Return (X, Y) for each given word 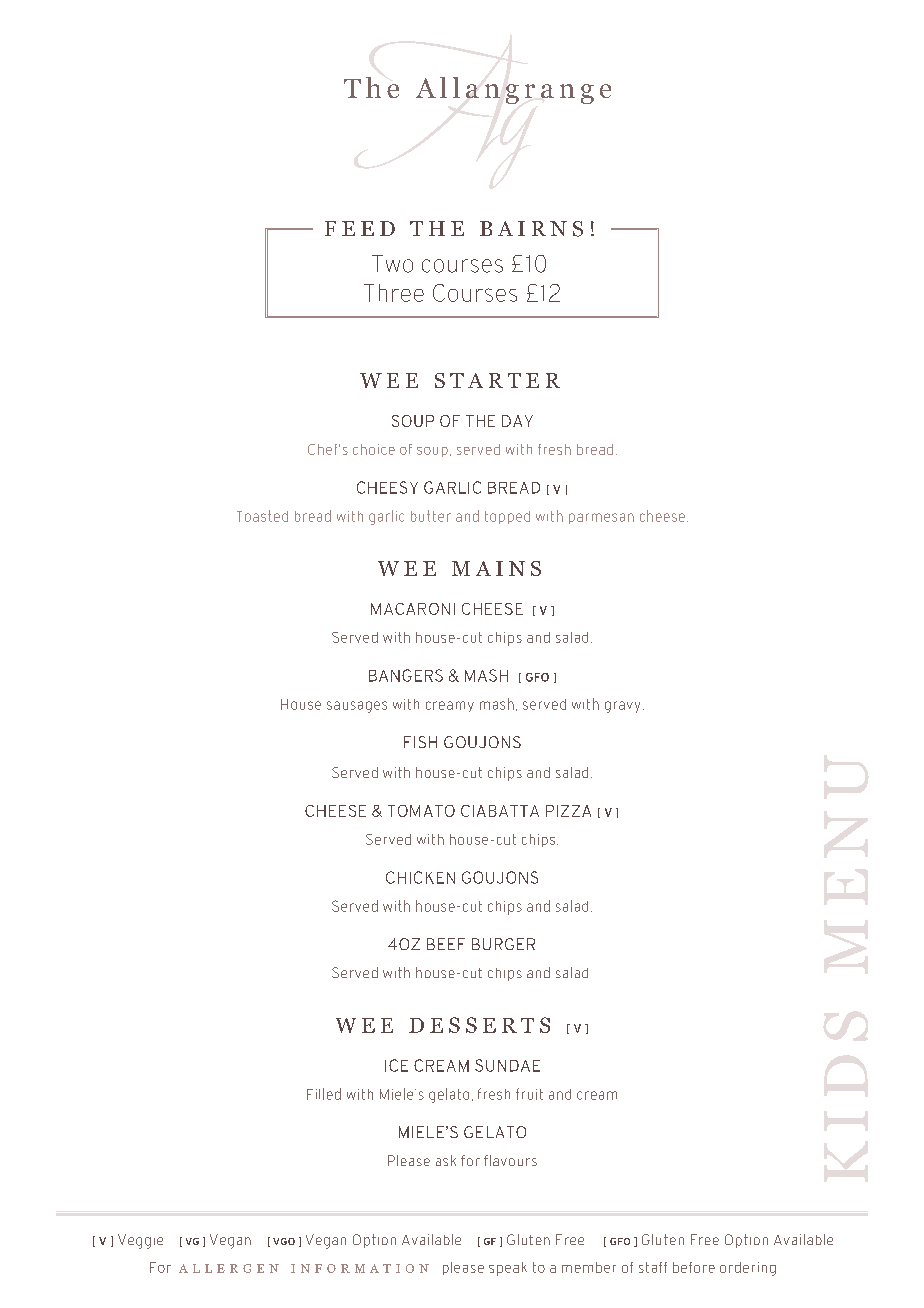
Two (392, 264)
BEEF (446, 944)
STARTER (497, 380)
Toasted (262, 516)
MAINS (496, 568)
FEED (360, 228)
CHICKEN (420, 877)
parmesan (601, 518)
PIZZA (568, 811)
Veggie (140, 1241)
